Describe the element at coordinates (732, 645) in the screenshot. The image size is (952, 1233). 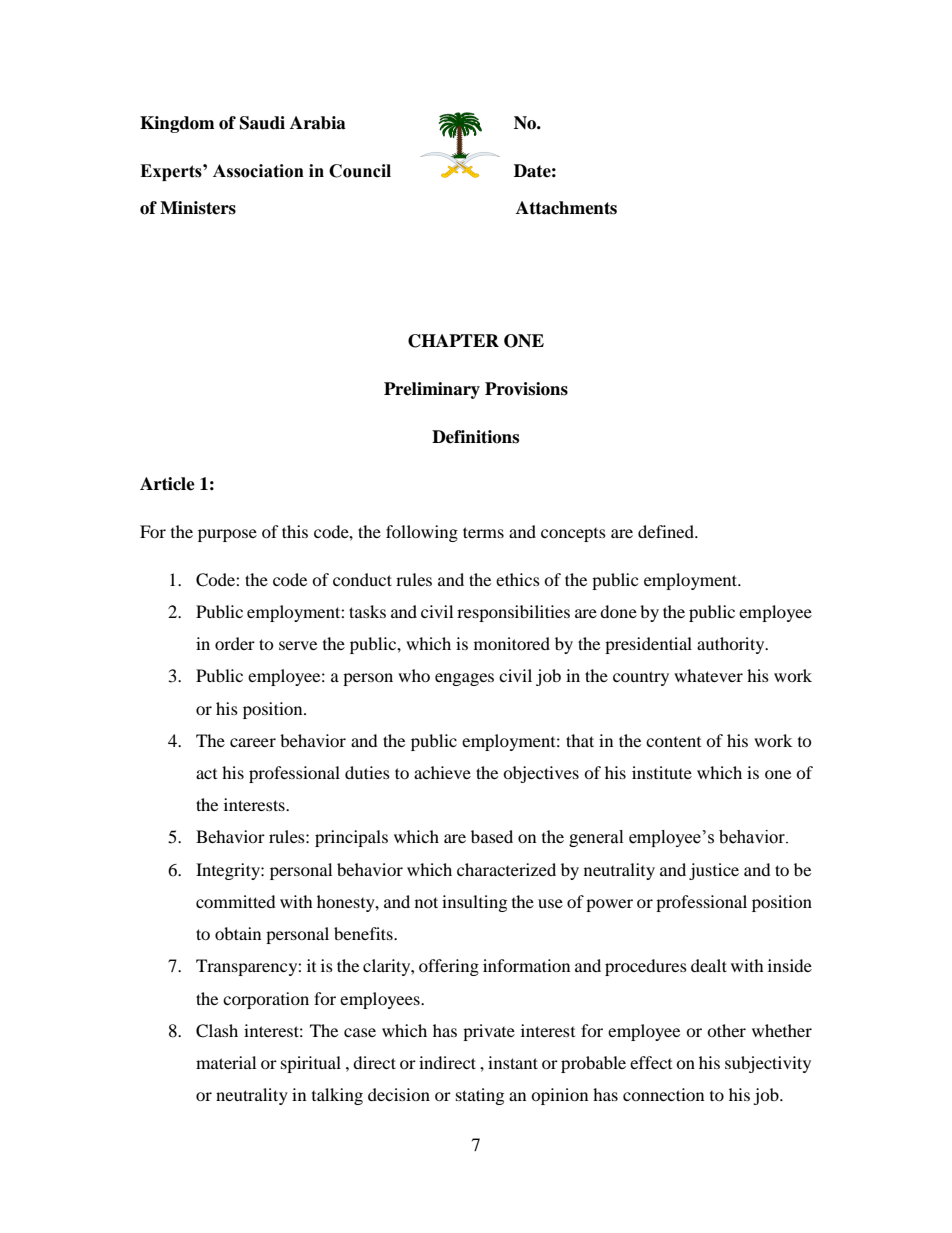
I see `authority` at that location.
